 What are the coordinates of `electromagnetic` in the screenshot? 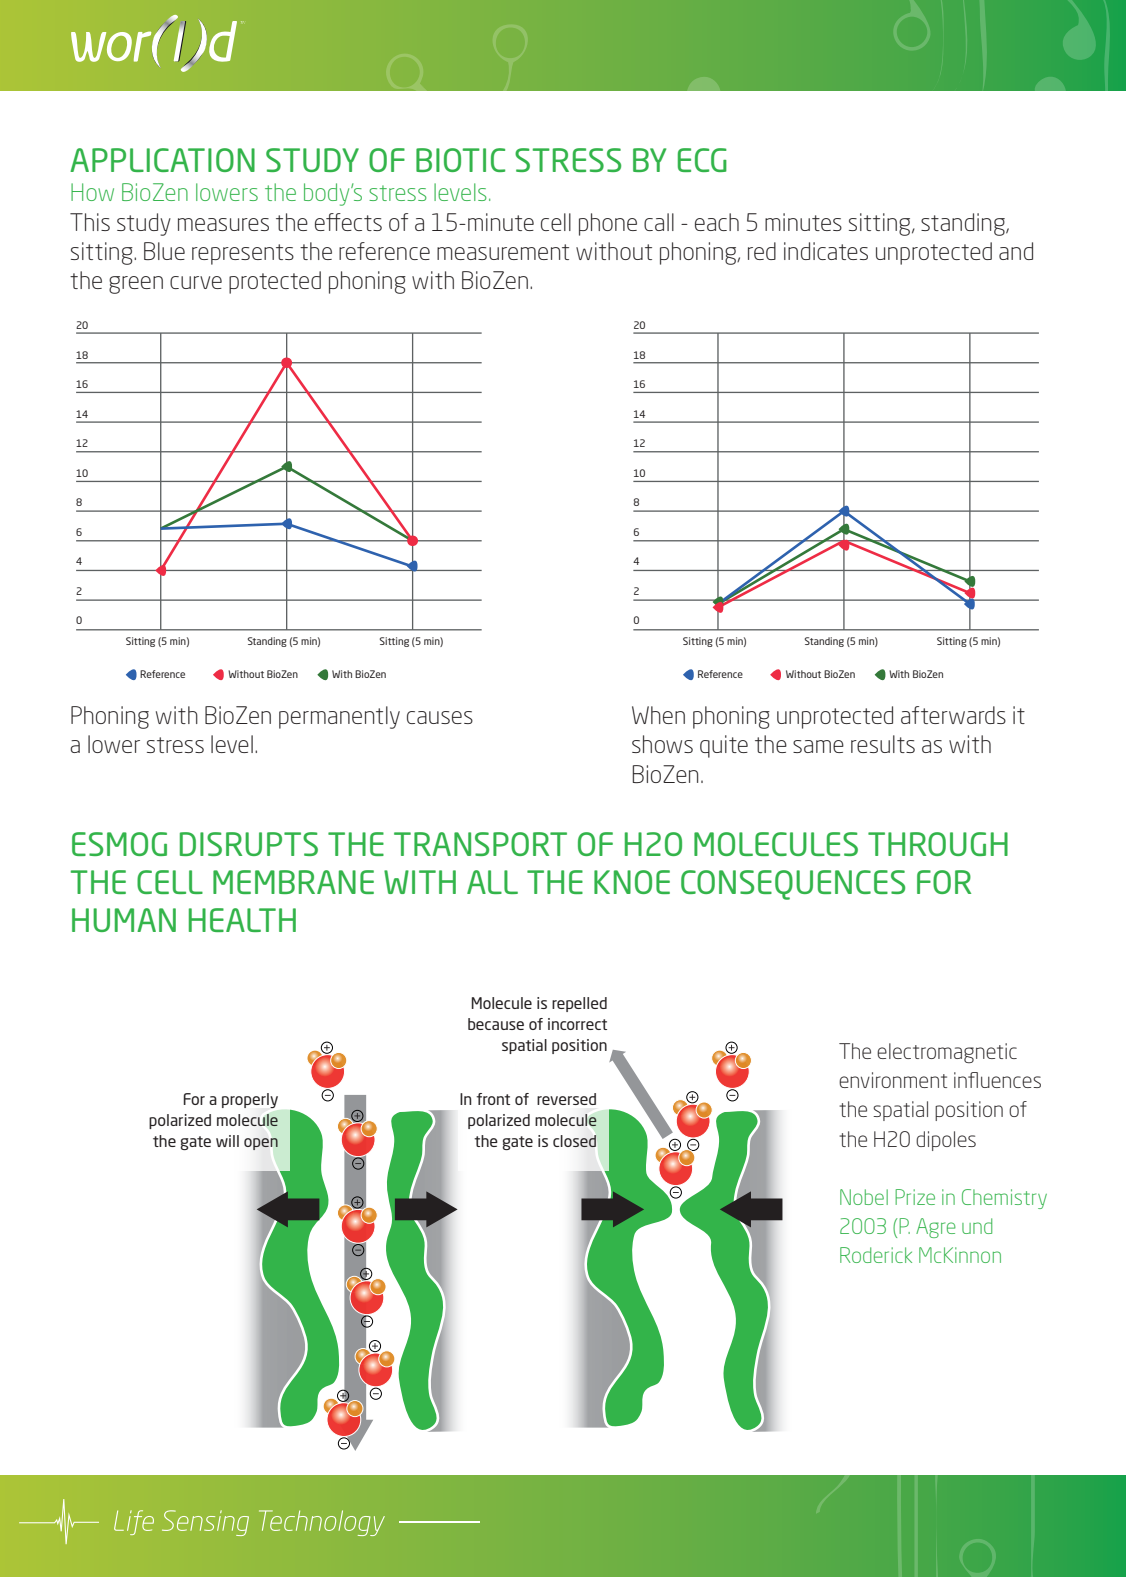 It's located at (947, 1053).
